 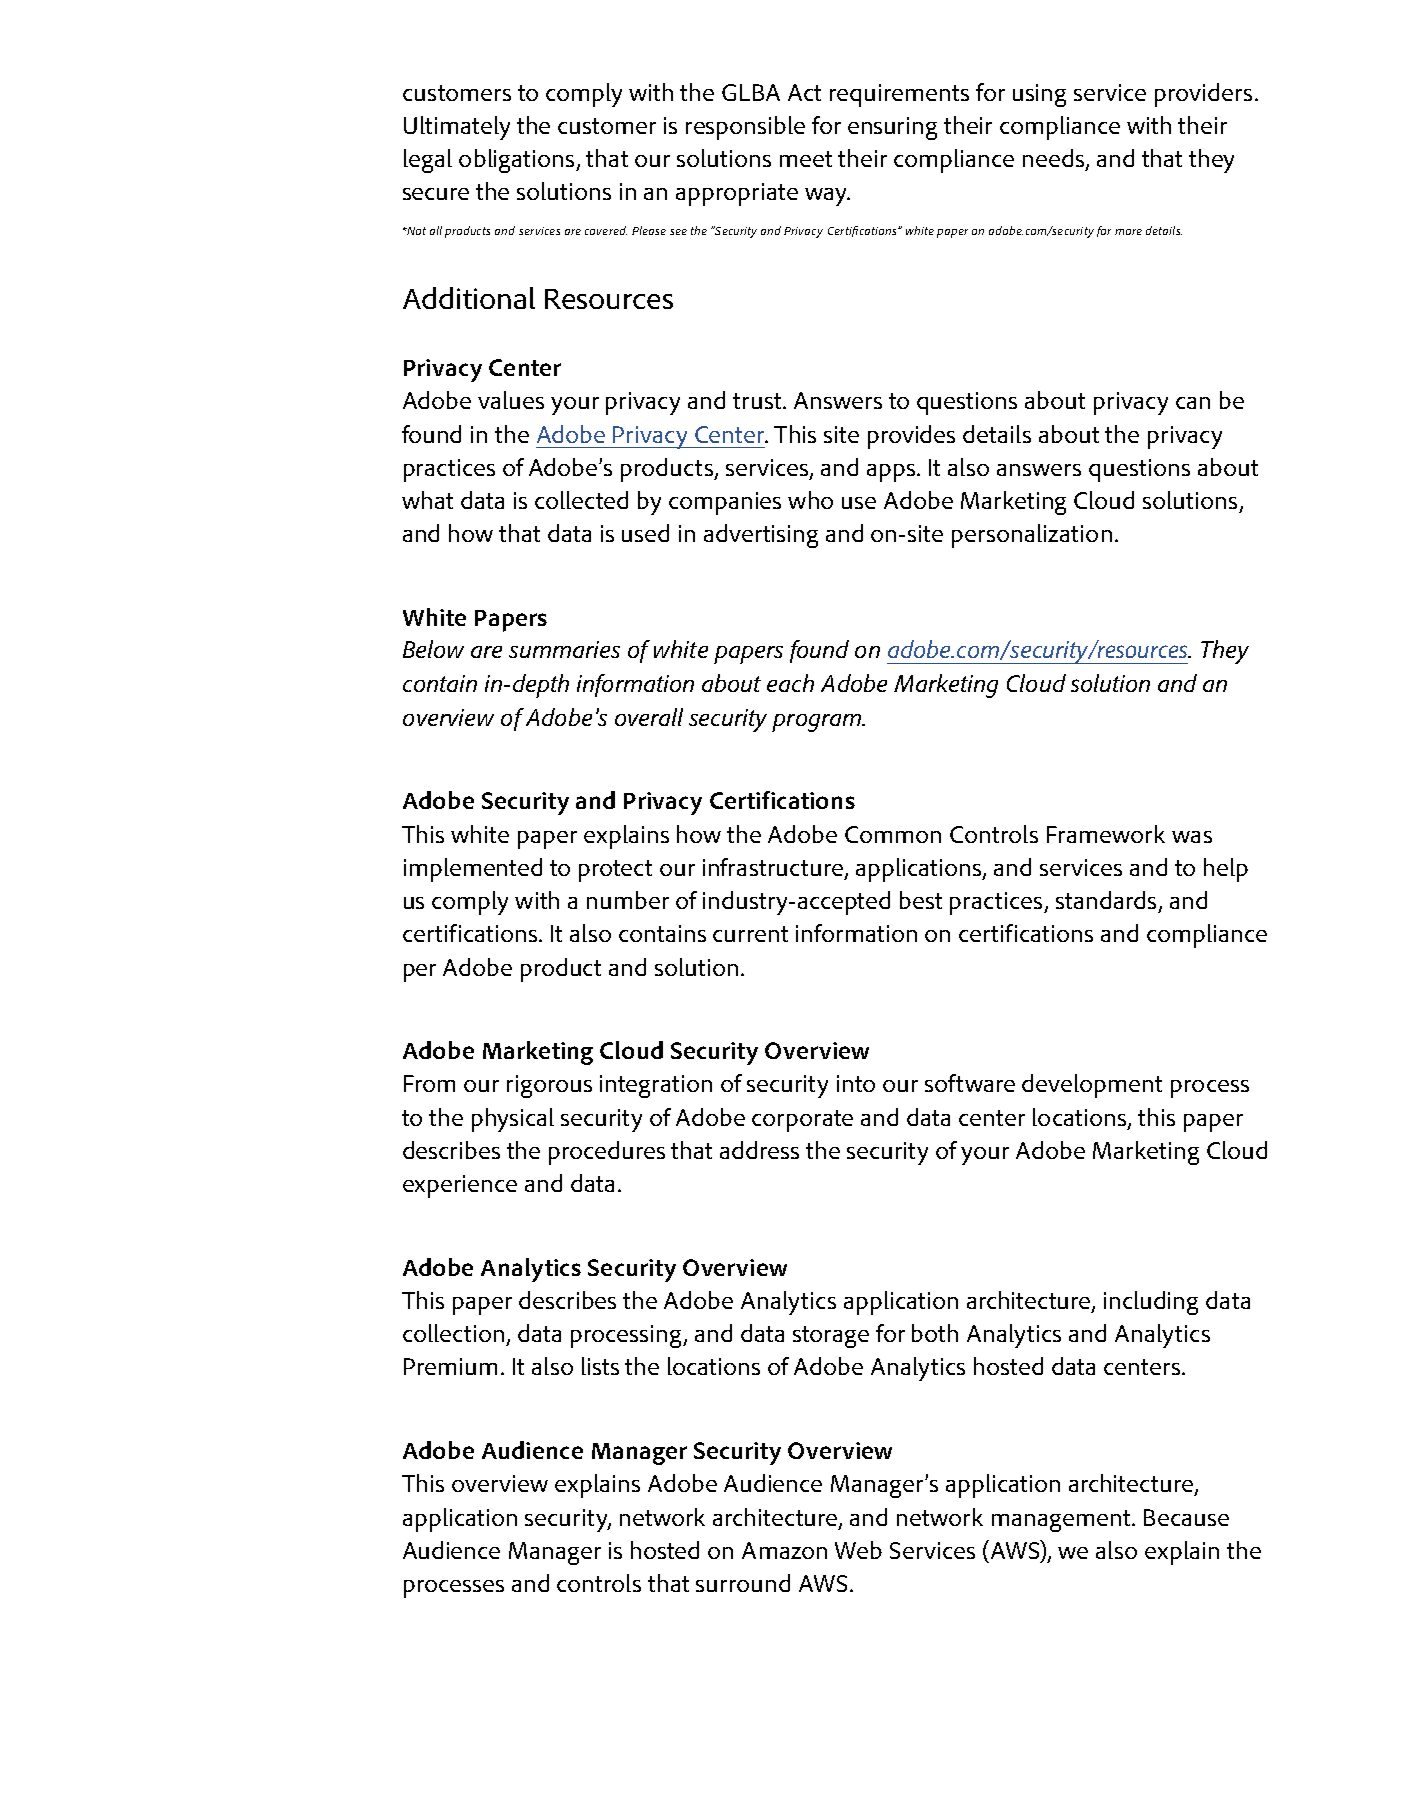 What do you see at coordinates (1151, 1303) in the document?
I see `including` at bounding box center [1151, 1303].
